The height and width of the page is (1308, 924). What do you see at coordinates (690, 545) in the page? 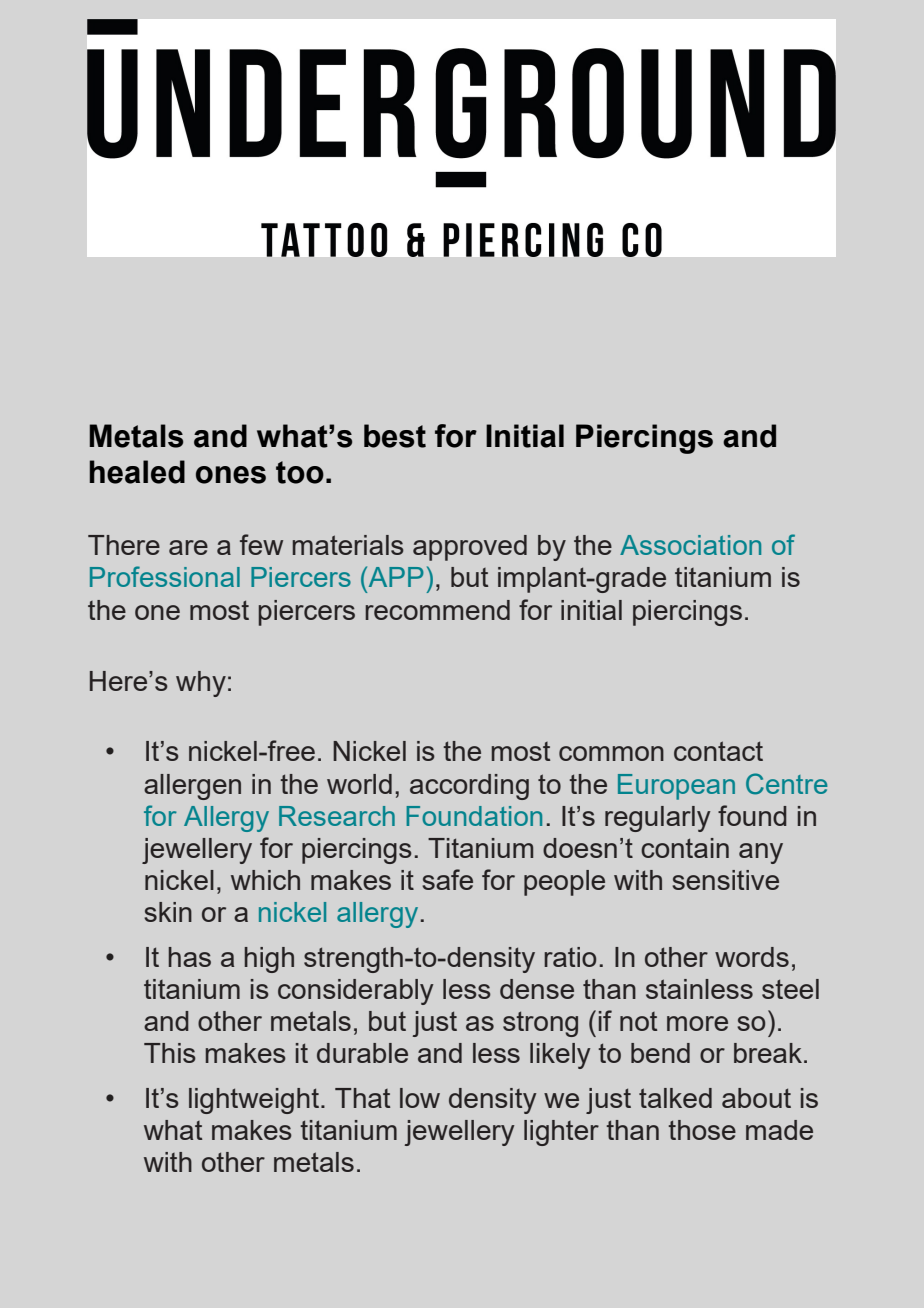
I see `Association` at bounding box center [690, 545].
